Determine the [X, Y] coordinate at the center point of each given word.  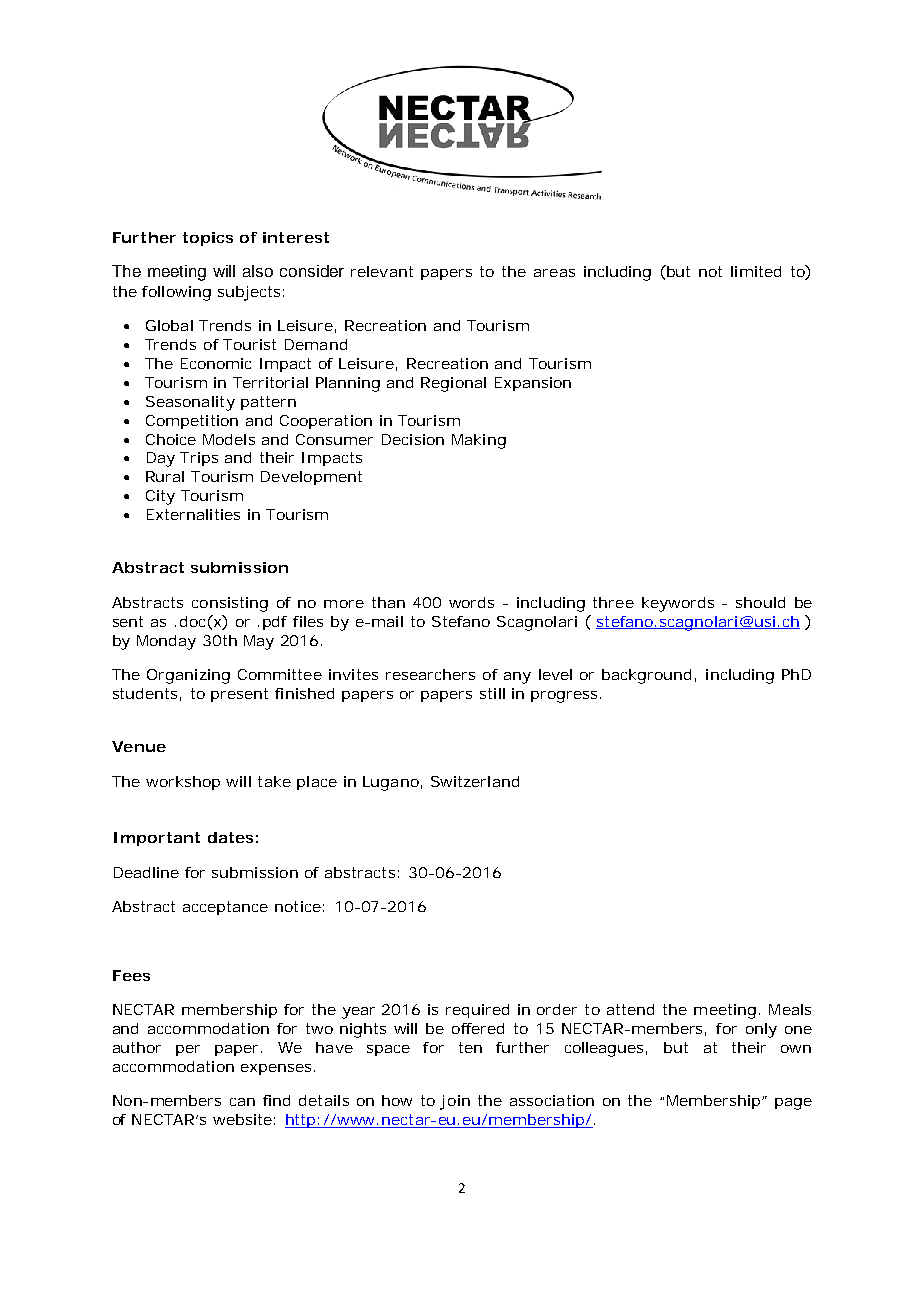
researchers [430, 674]
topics [208, 239]
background [646, 676]
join [455, 1102]
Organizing [188, 676]
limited [756, 271]
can [242, 1102]
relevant [382, 271]
